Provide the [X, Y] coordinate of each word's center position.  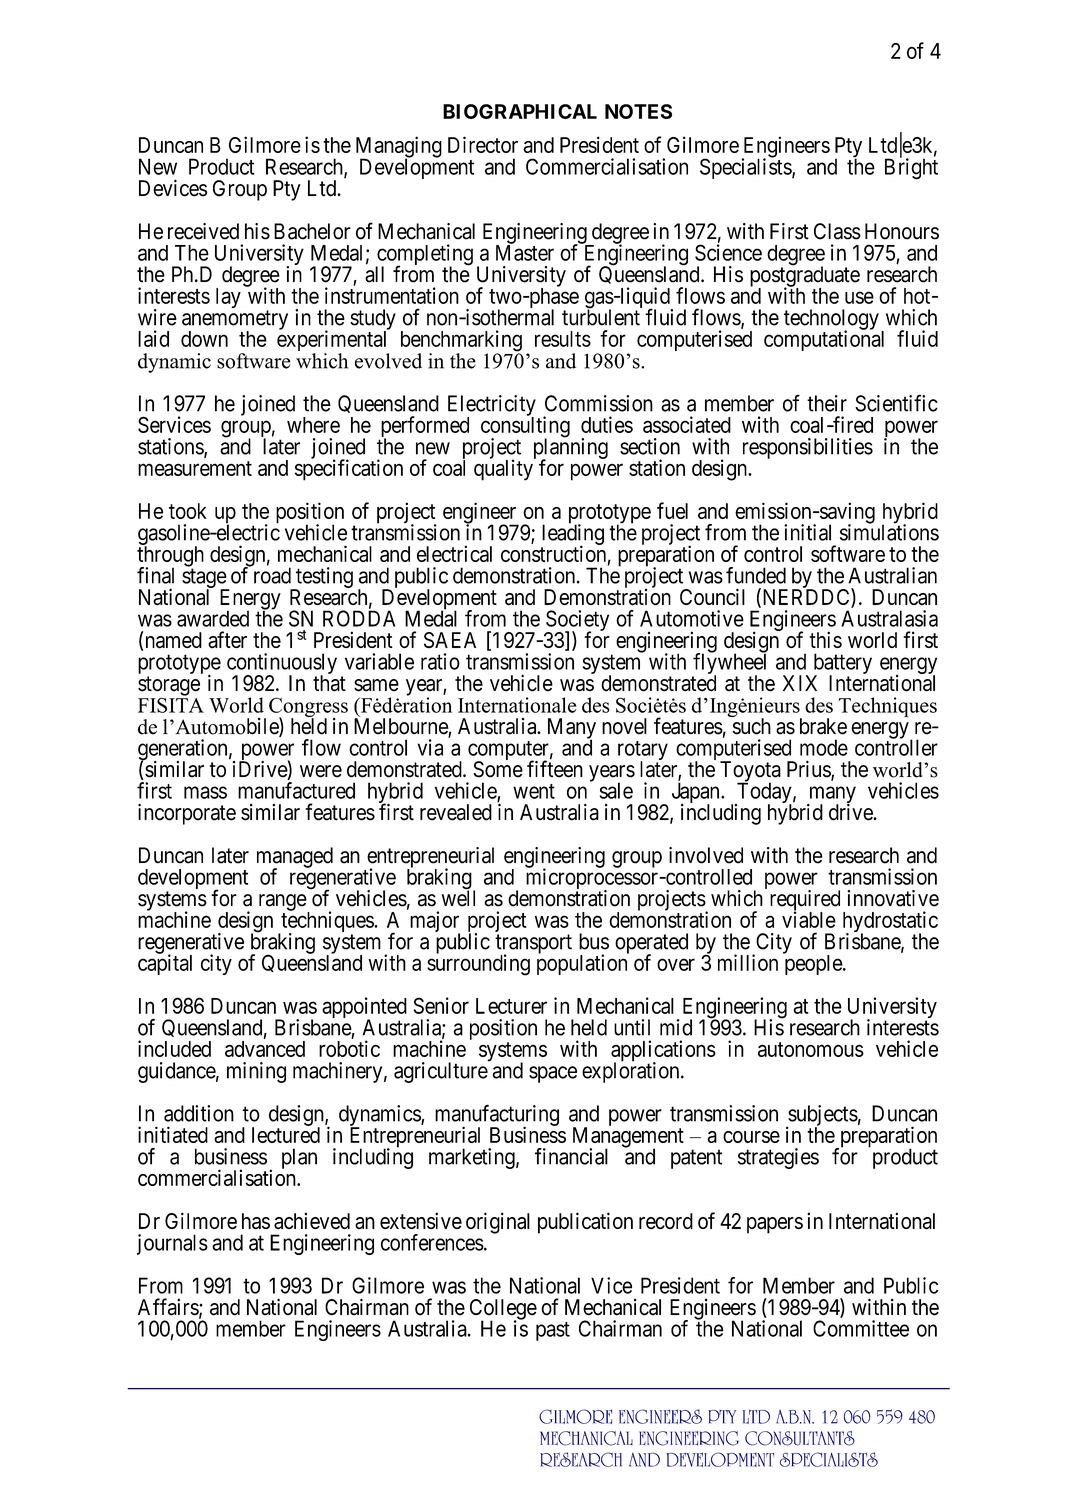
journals [172, 1244]
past [553, 1331]
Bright [911, 168]
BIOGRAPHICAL [520, 111]
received [203, 231]
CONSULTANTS [800, 1438]
